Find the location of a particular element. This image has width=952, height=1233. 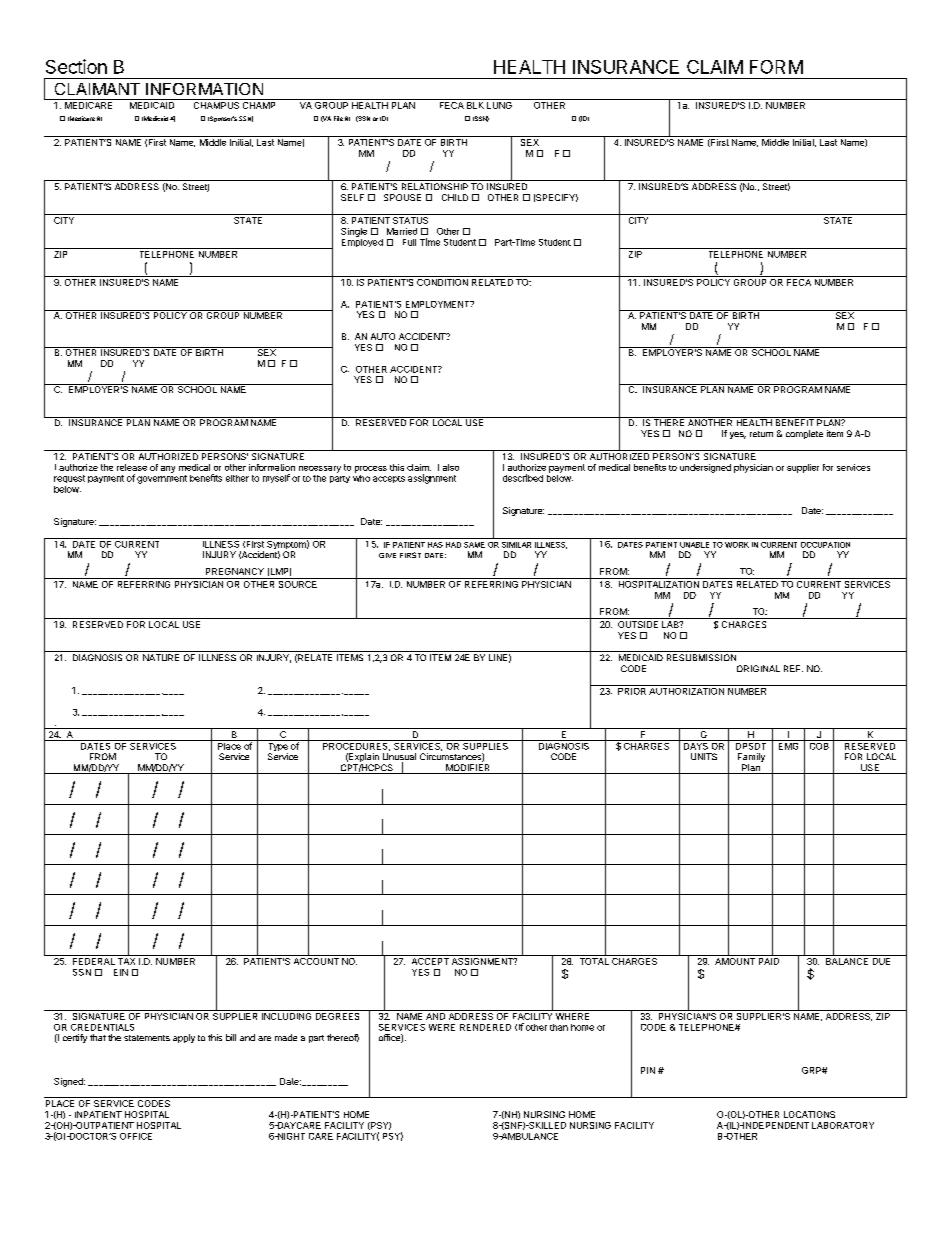

PREGNANCY is located at coordinates (235, 571).
